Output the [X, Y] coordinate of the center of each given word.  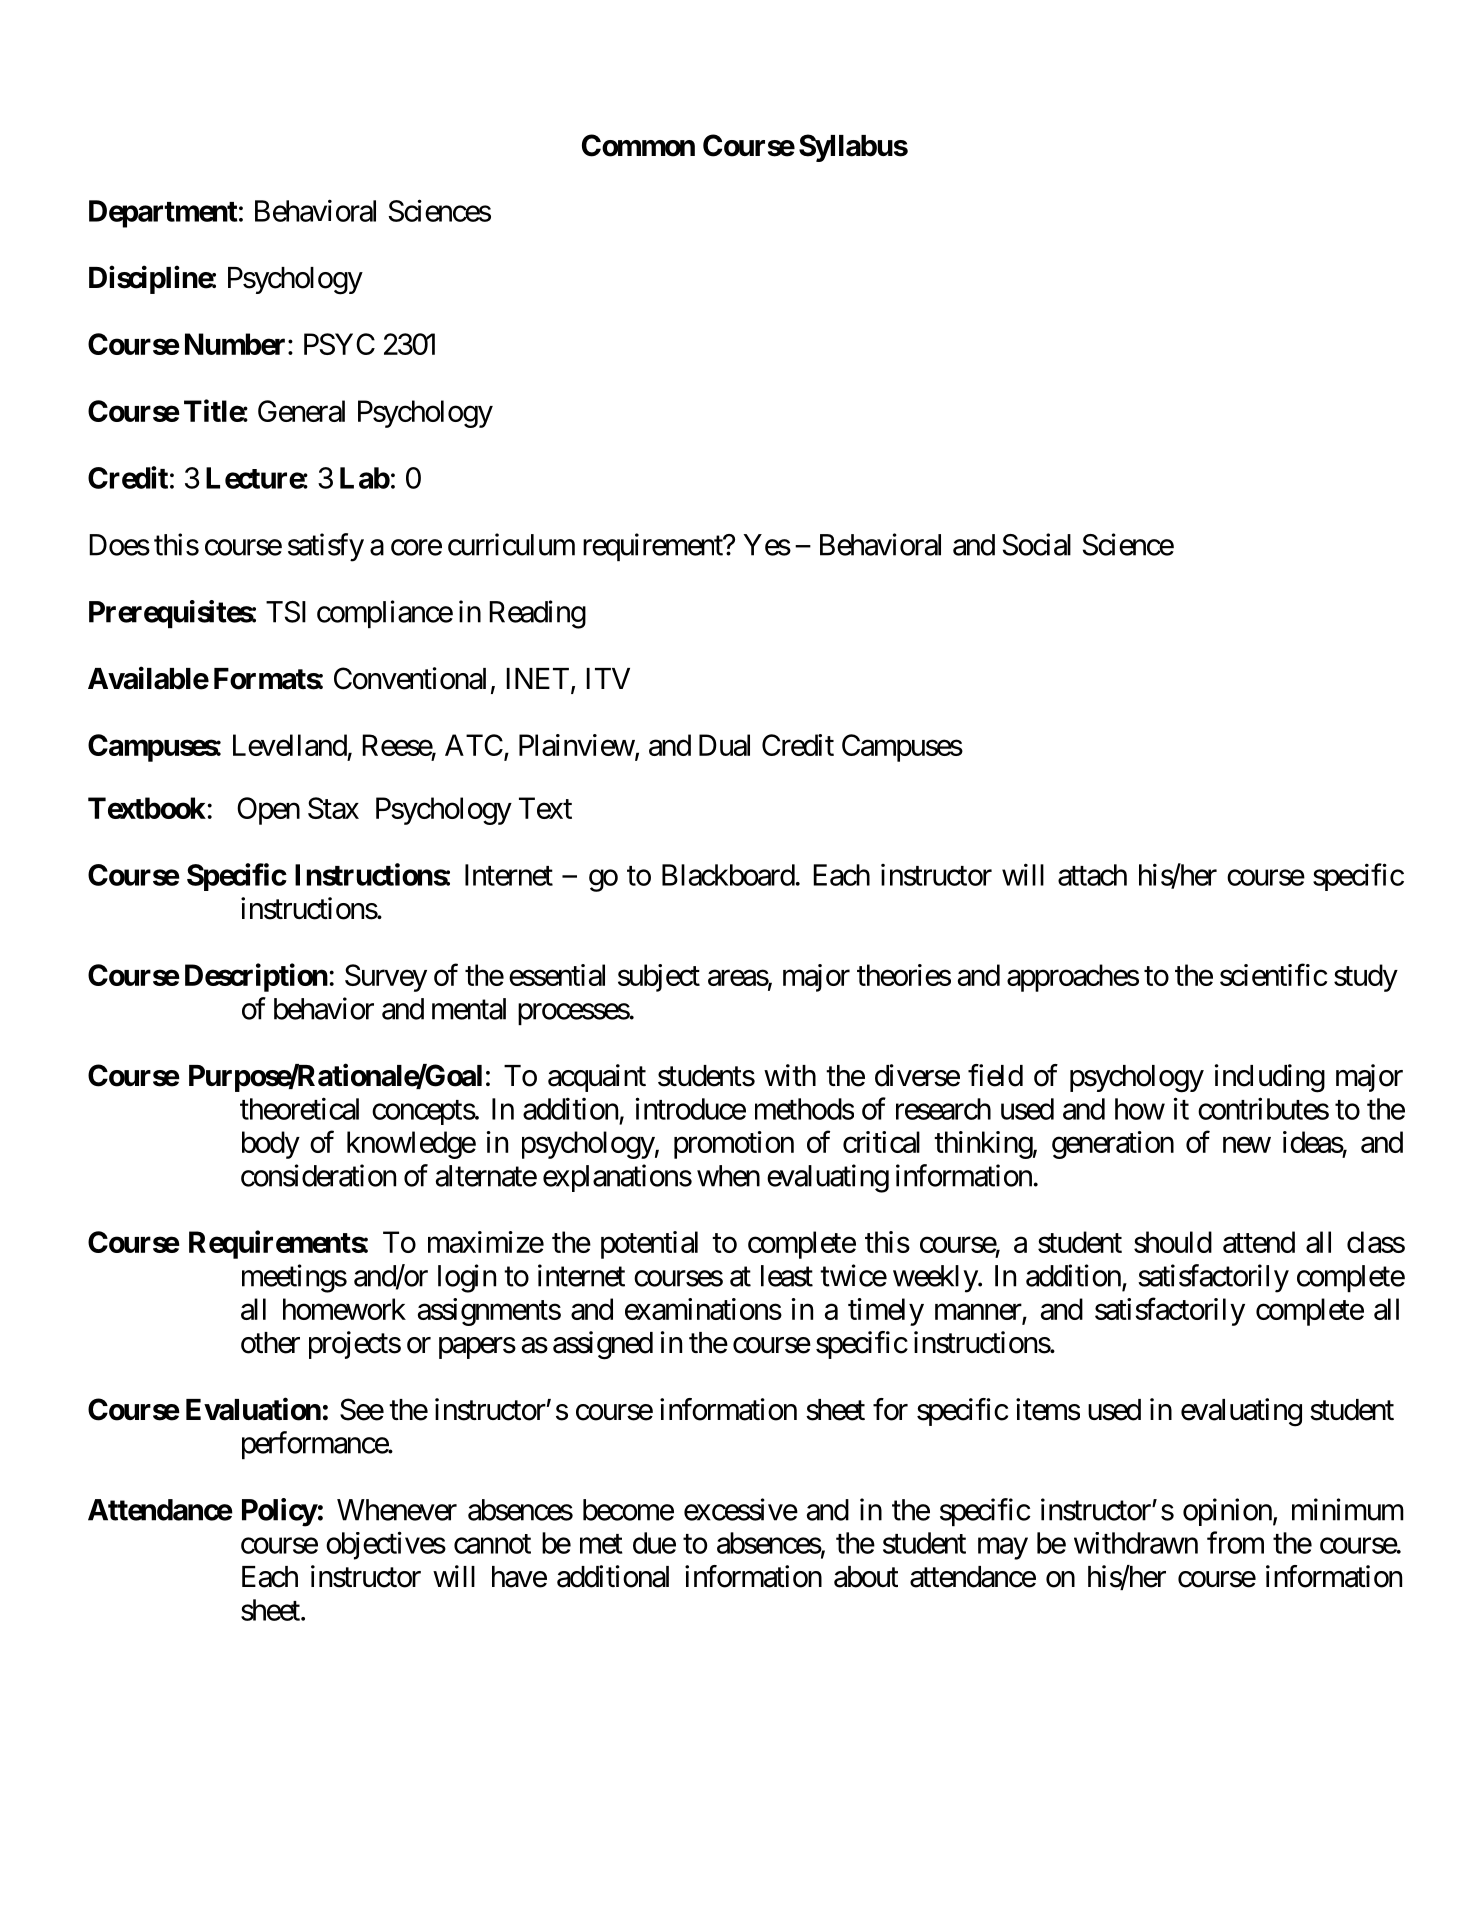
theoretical [299, 1108]
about [866, 1577]
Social [1037, 544]
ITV [608, 678]
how [1140, 1109]
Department [163, 214]
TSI [286, 612]
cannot [492, 1544]
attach [1092, 875]
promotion [734, 1145]
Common [638, 145]
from [1235, 1542]
